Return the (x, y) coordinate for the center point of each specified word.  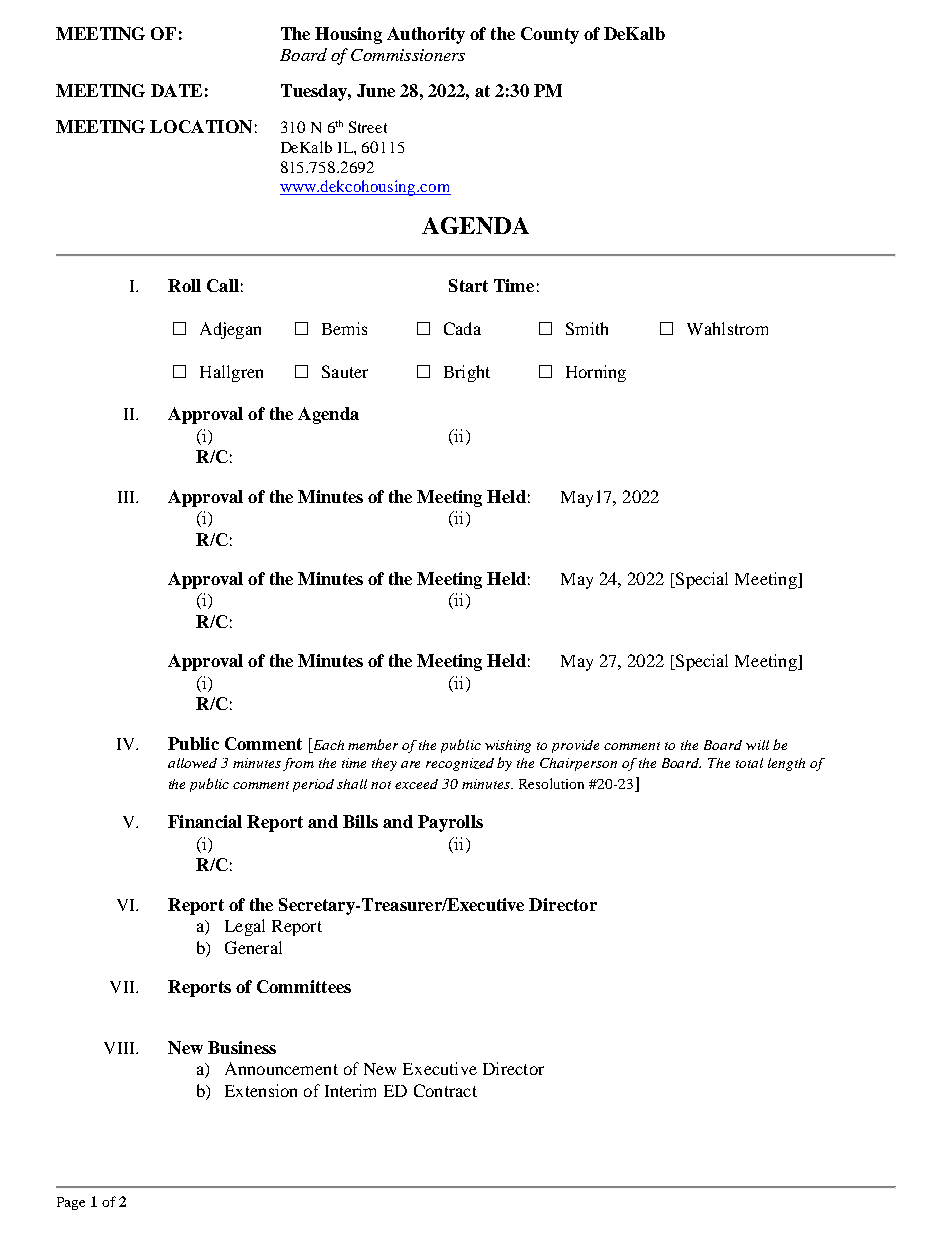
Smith (587, 328)
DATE (176, 90)
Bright (467, 373)
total (749, 763)
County (550, 35)
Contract (445, 1090)
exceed (416, 784)
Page (71, 1203)
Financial (205, 821)
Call (223, 285)
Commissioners (408, 55)
